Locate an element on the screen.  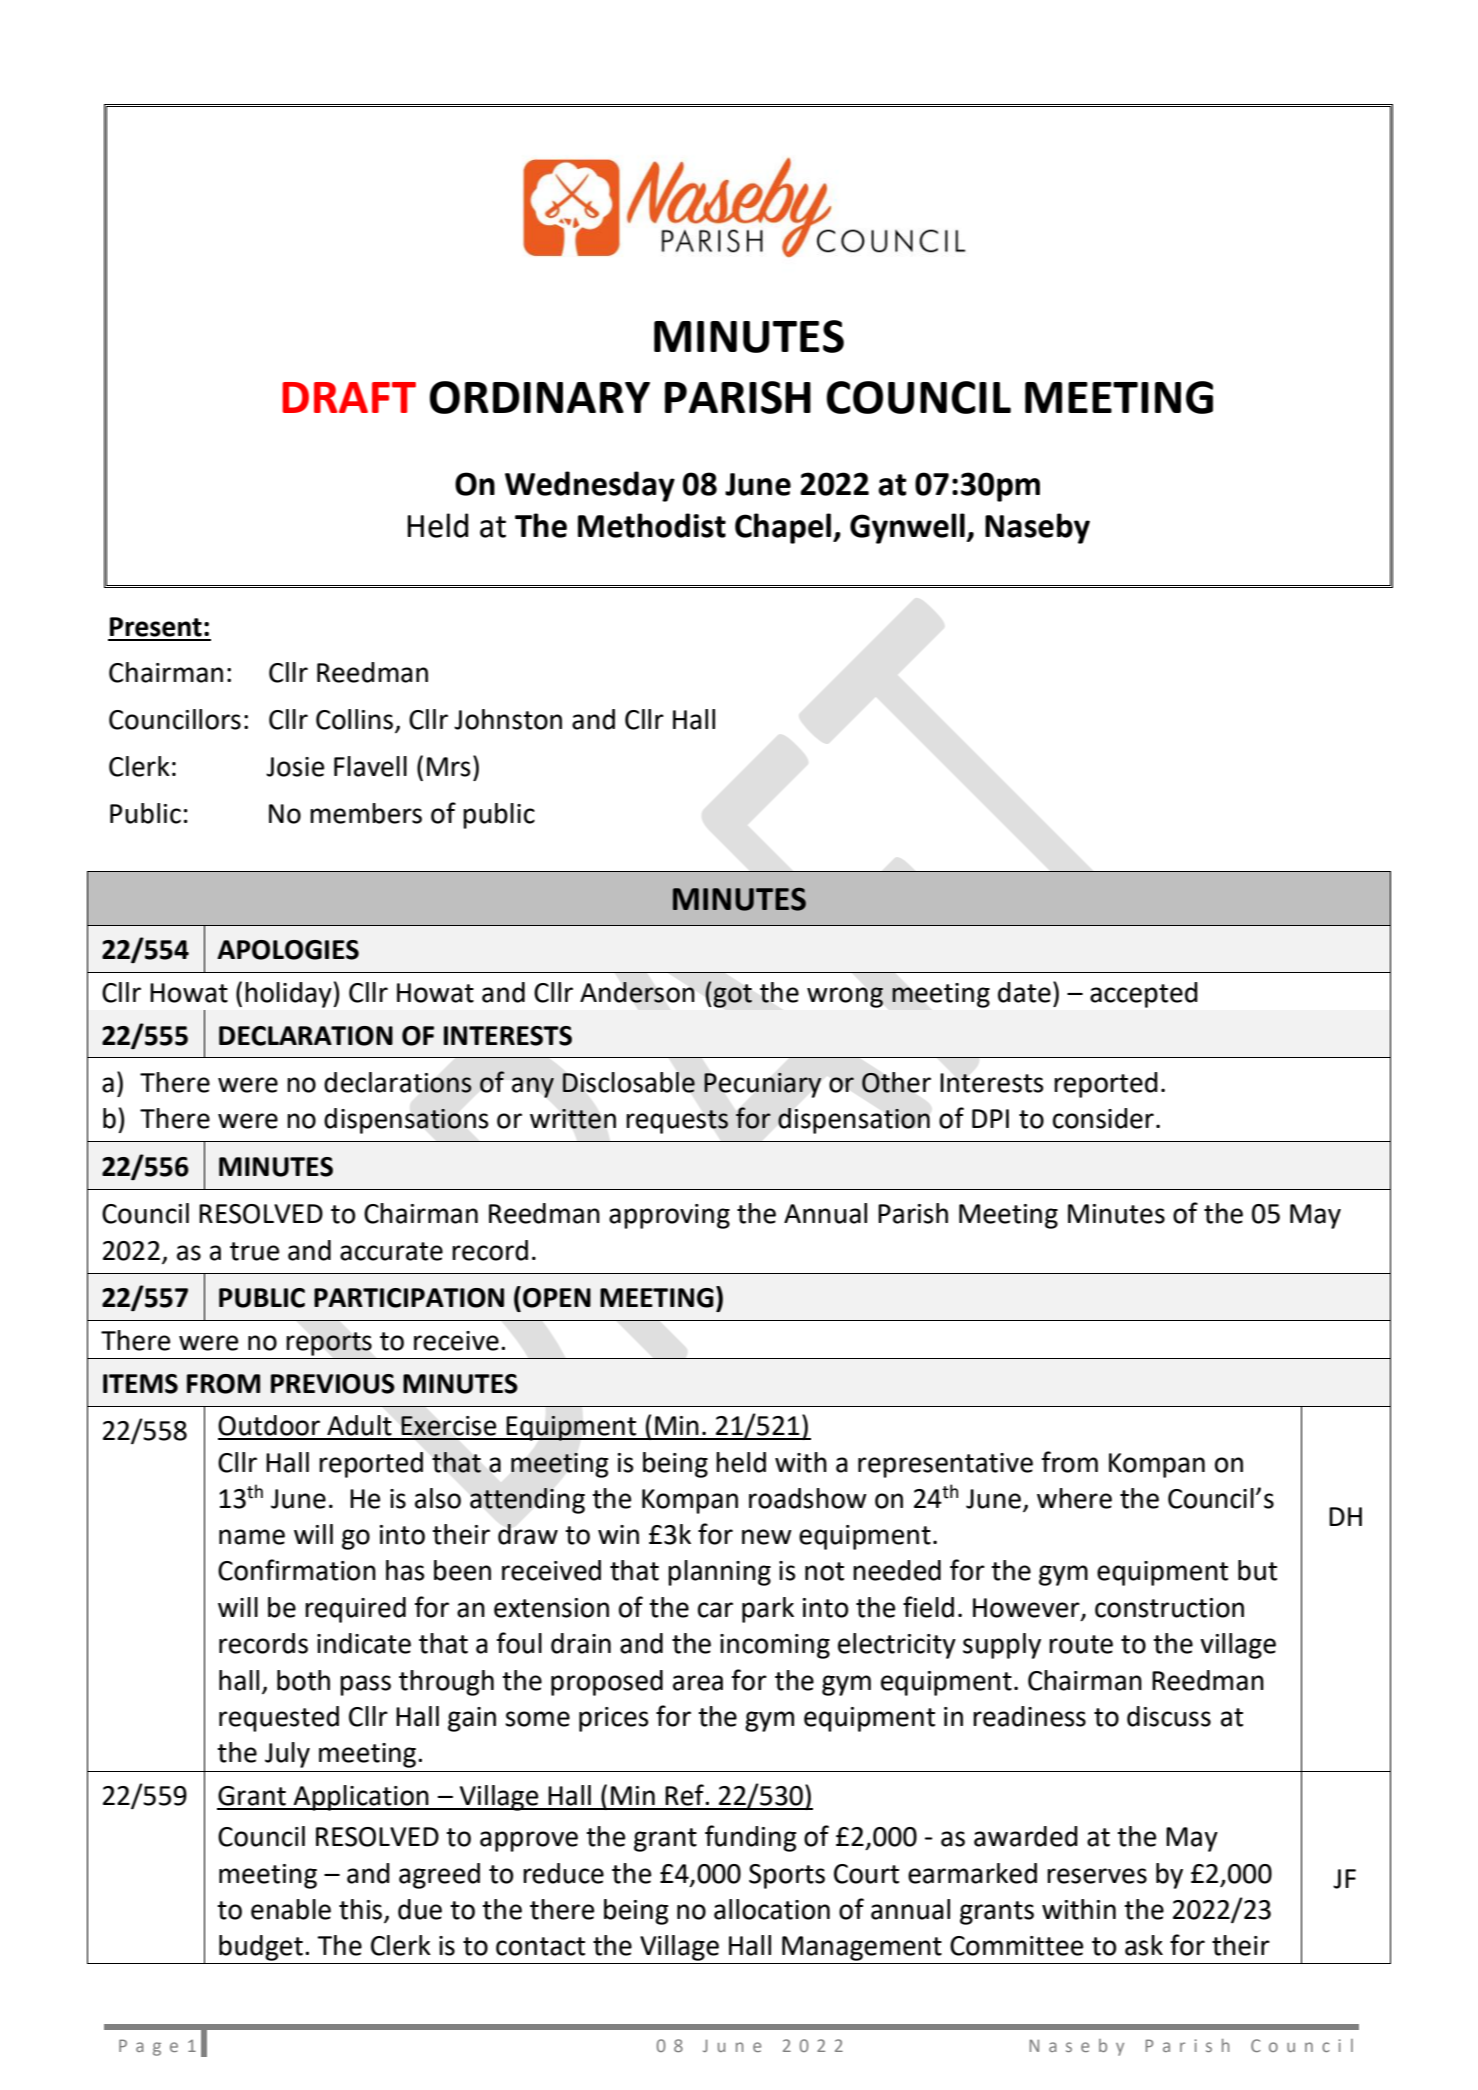
Methodist is located at coordinates (652, 525).
